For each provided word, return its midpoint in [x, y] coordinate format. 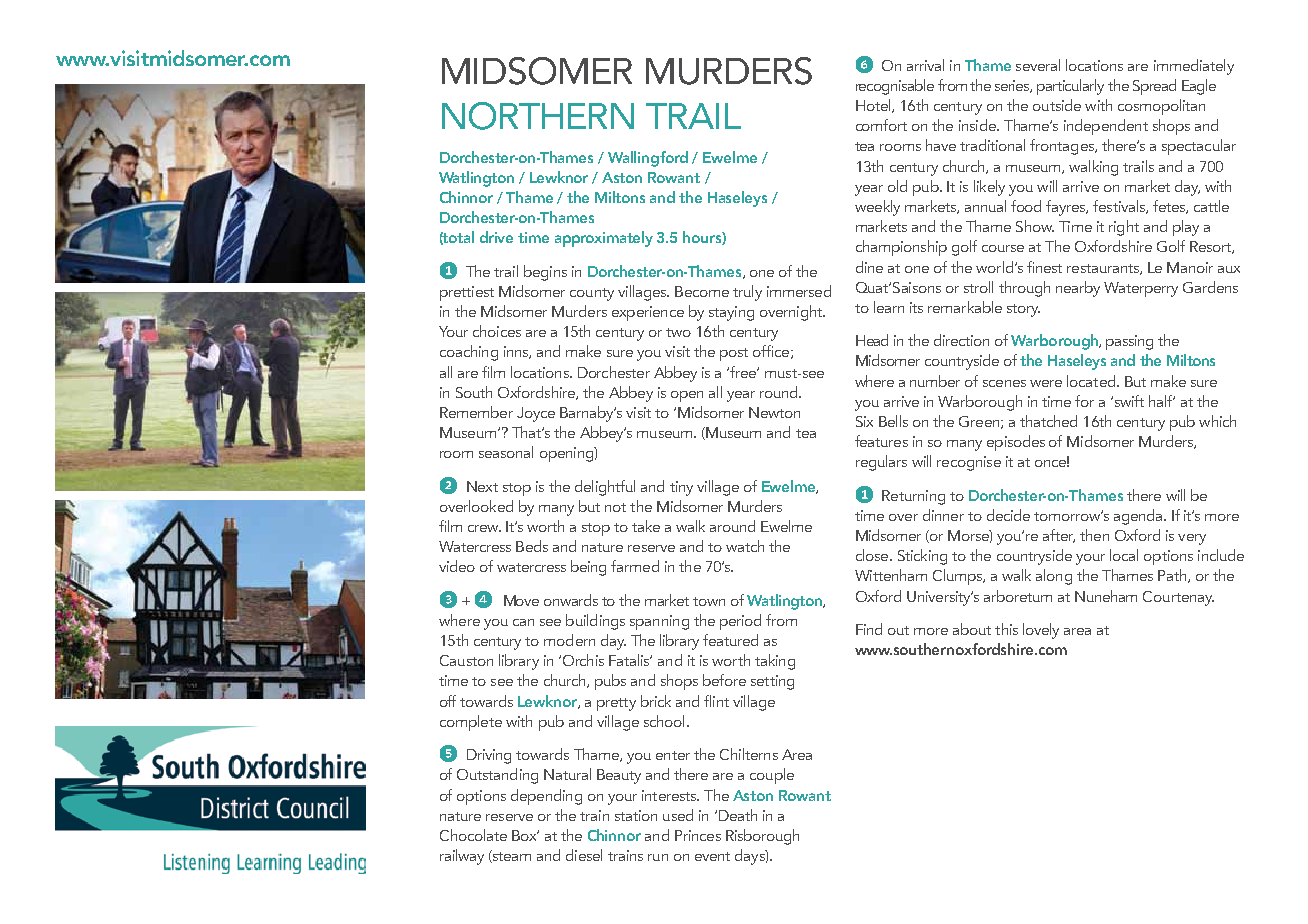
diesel [584, 855]
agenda [1139, 517]
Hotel [874, 106]
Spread [1154, 87]
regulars [881, 463]
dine [869, 267]
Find [869, 629]
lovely [1041, 631]
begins [545, 273]
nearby [1078, 289]
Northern [538, 116]
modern [569, 640]
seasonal [506, 452]
